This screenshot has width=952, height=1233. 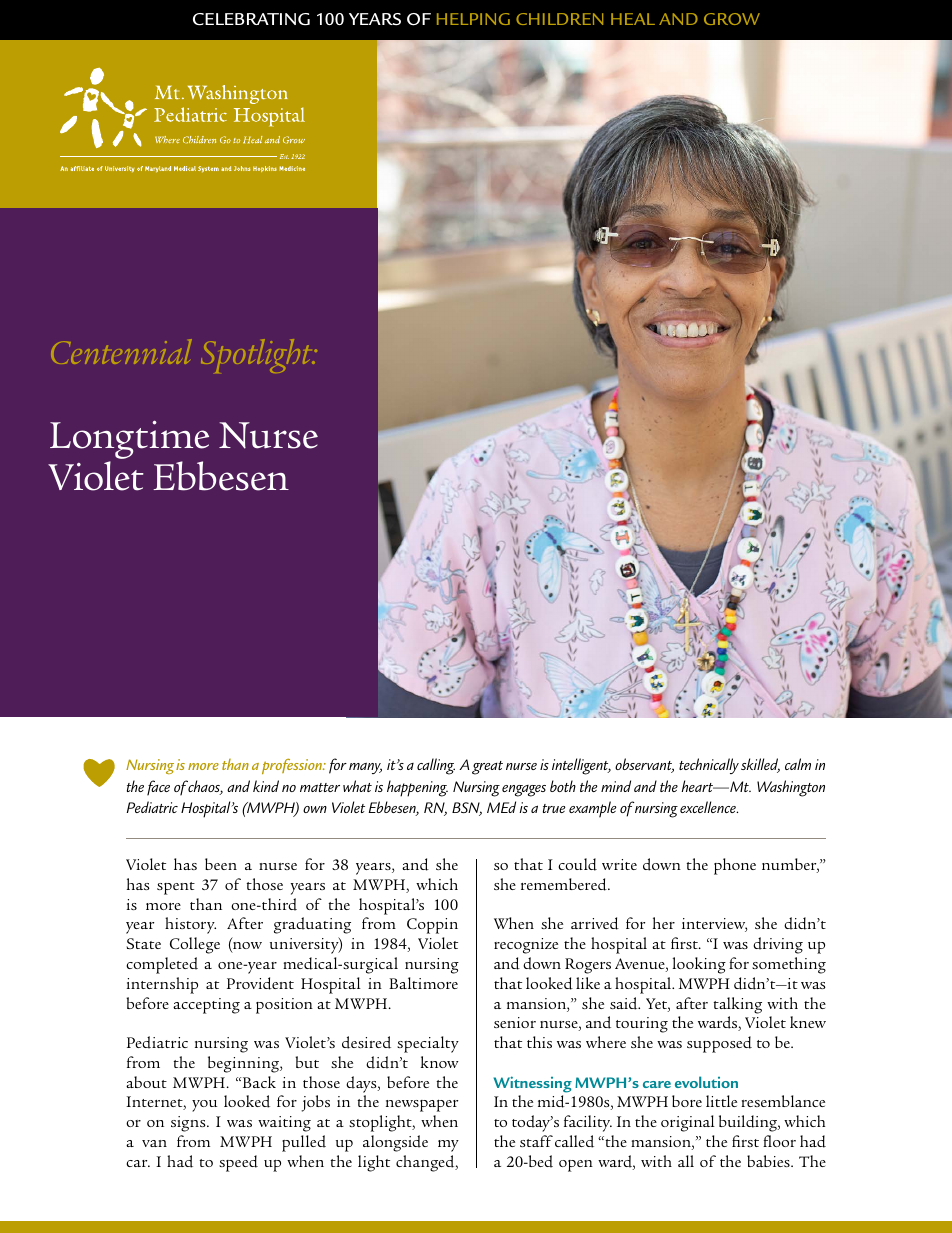 What do you see at coordinates (633, 19) in the screenshot?
I see `HEAL` at bounding box center [633, 19].
